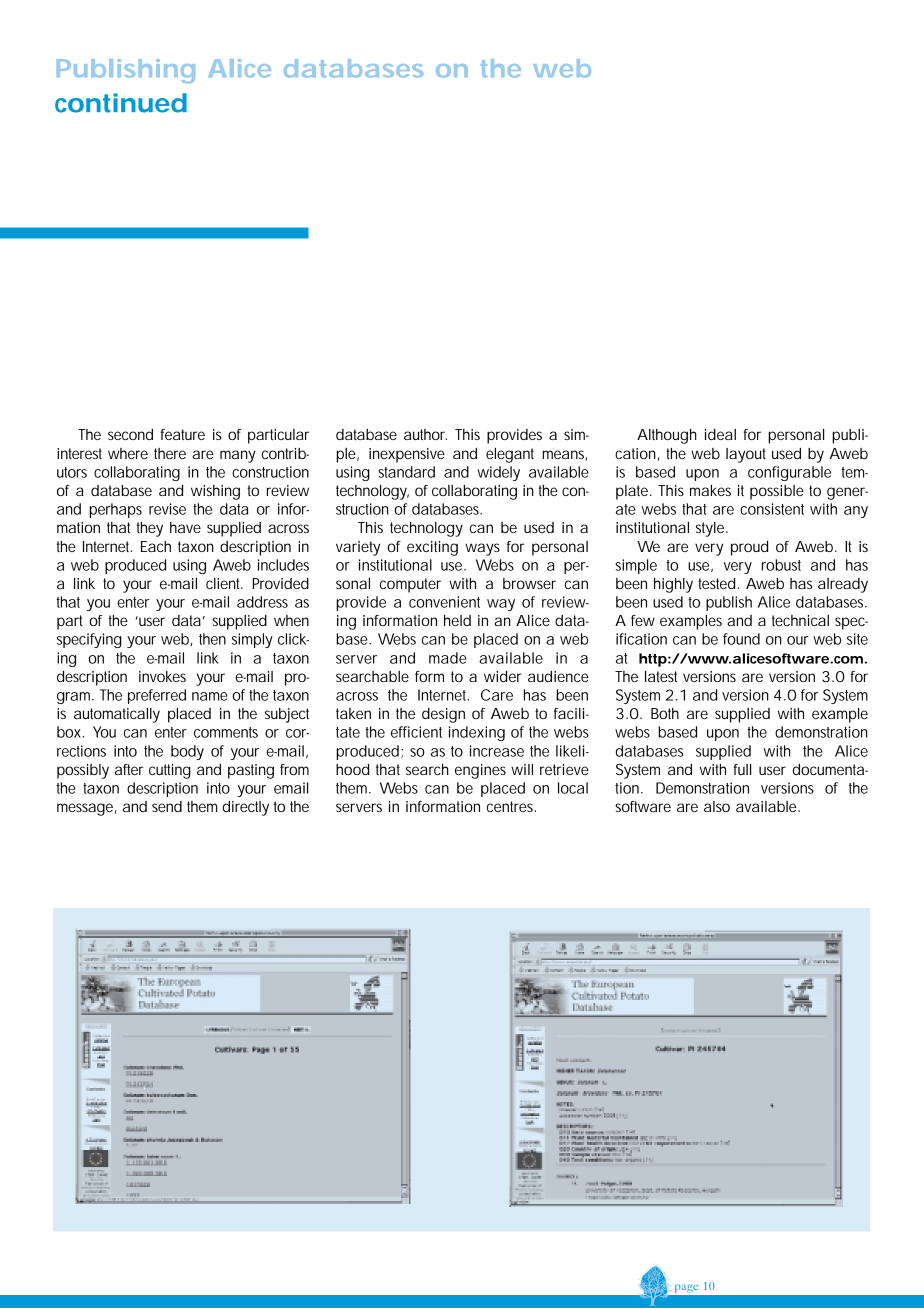 This document has width=924, height=1310. Describe the element at coordinates (170, 771) in the document. I see `cutting` at that location.
